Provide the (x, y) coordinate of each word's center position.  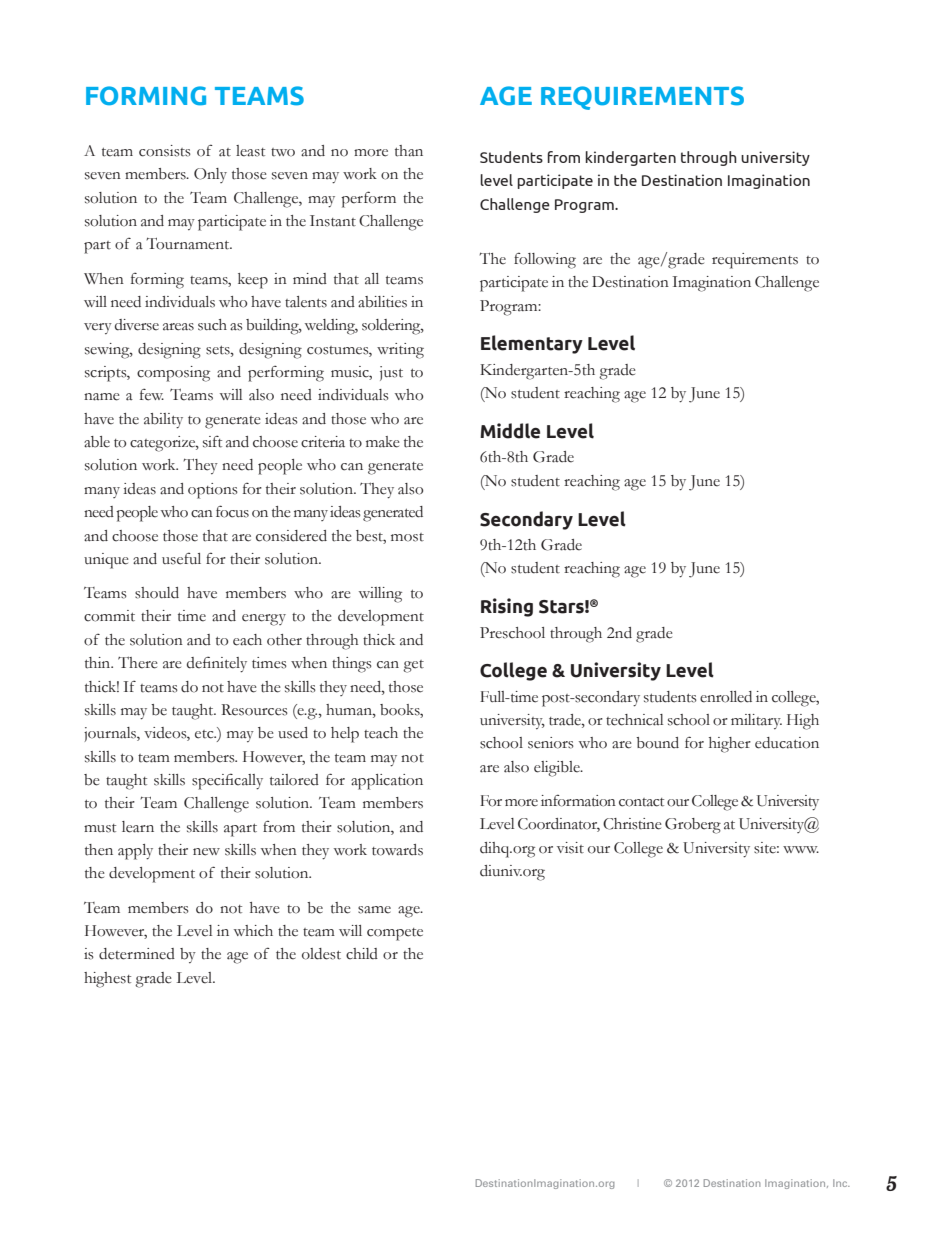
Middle (510, 431)
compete (395, 934)
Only (210, 175)
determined (137, 954)
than (409, 151)
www (801, 849)
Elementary (532, 344)
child (362, 954)
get (413, 666)
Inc (841, 1183)
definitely (217, 664)
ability (163, 421)
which (253, 931)
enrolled (726, 697)
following (545, 260)
